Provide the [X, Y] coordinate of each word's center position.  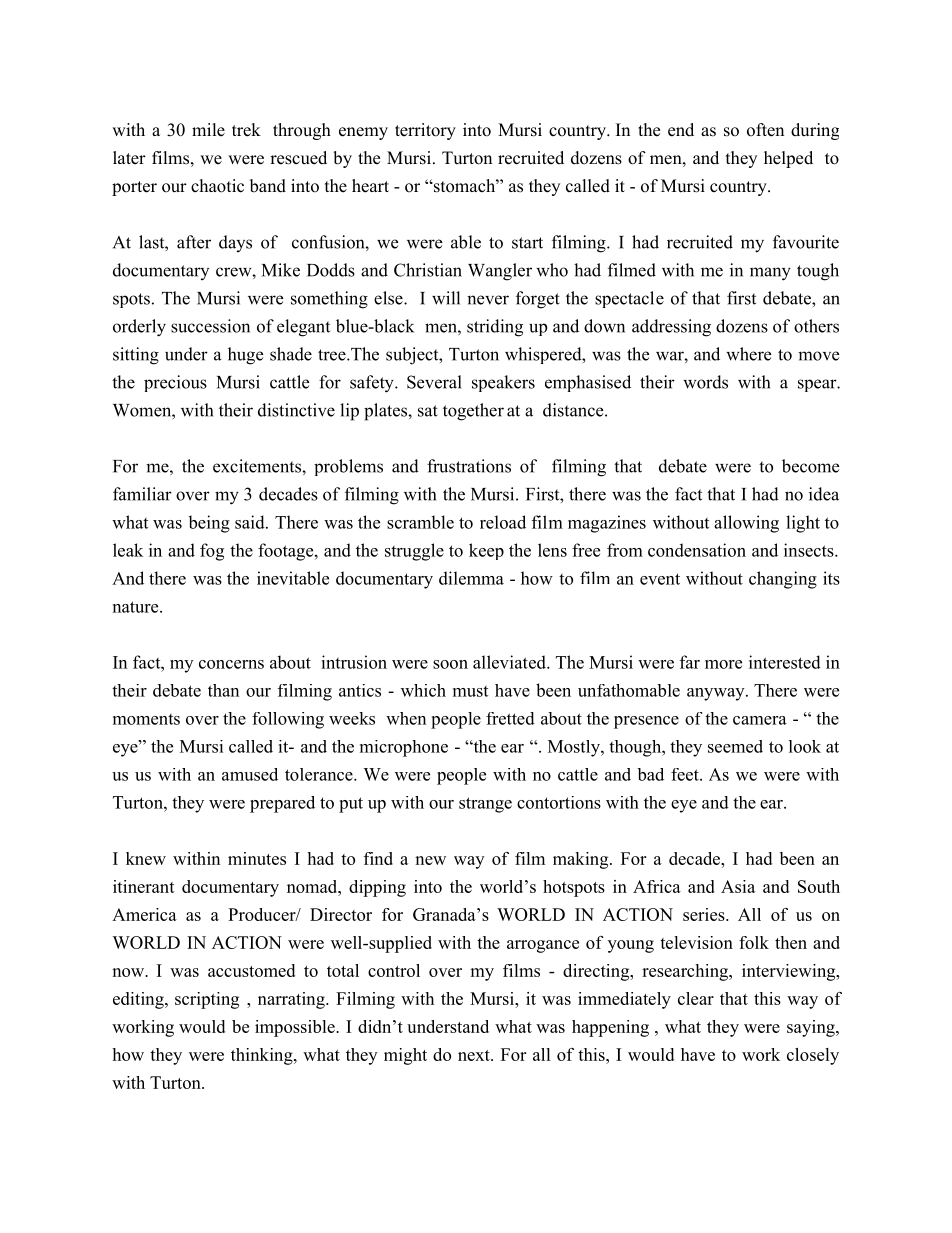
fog [212, 552]
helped [788, 159]
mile [208, 130]
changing [783, 580]
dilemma [471, 578]
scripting [207, 1000]
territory [425, 131]
